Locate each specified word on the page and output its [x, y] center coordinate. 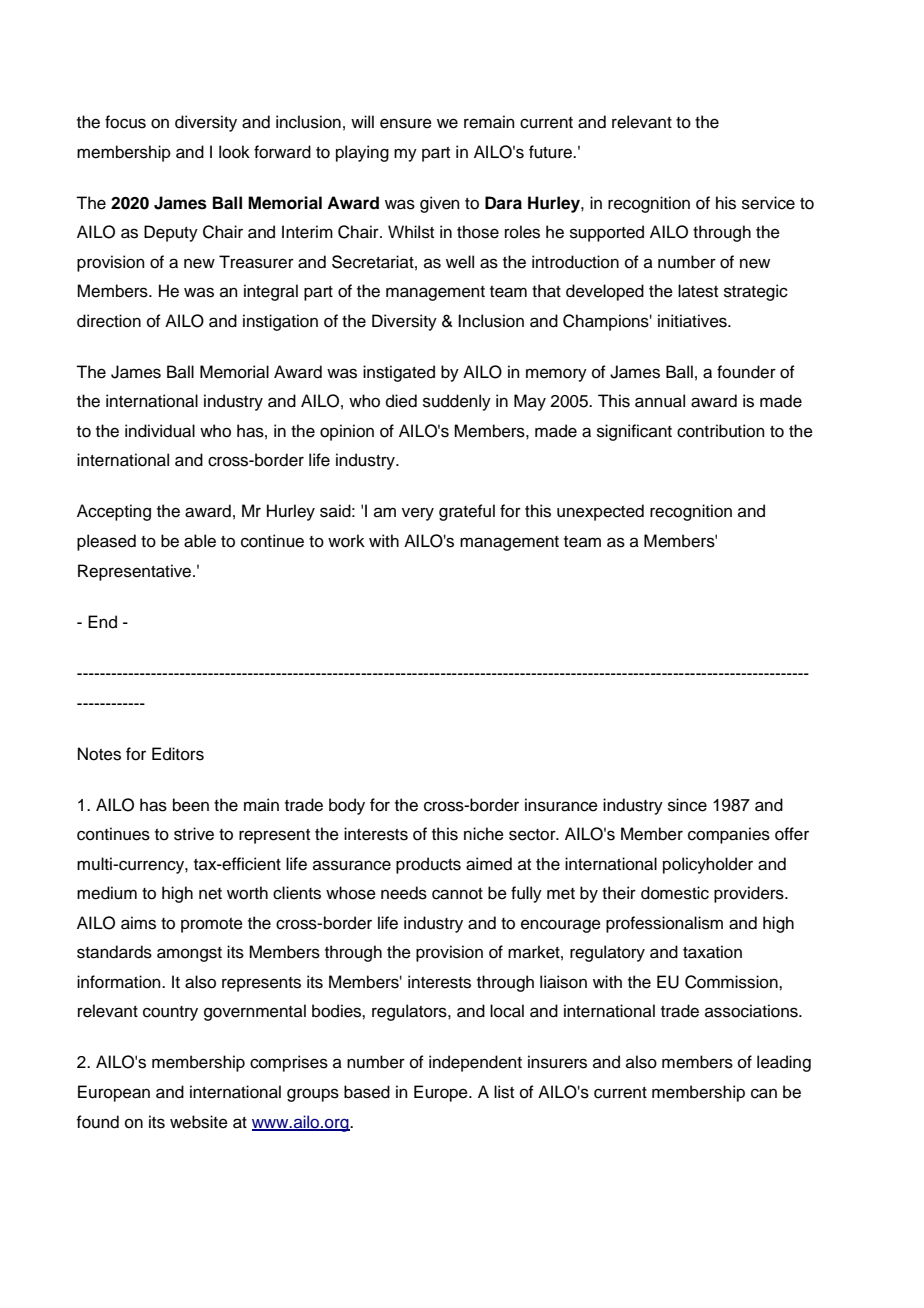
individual [160, 431]
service [768, 203]
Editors [178, 754]
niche [484, 834]
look [234, 152]
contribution [721, 431]
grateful [467, 512]
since [687, 805]
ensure [406, 123]
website [199, 1122]
